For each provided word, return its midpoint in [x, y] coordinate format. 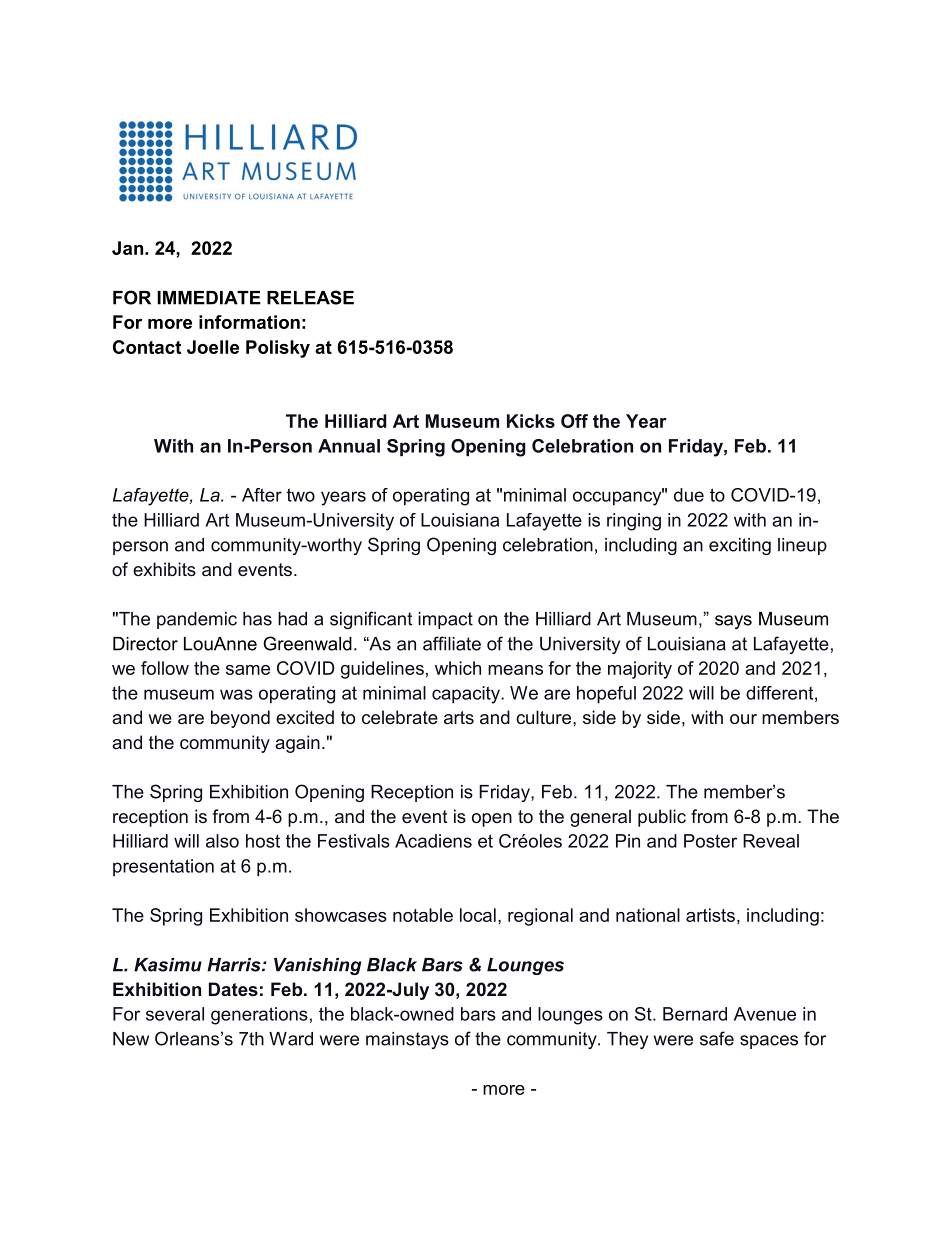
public [662, 818]
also [222, 841]
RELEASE [310, 297]
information [249, 322]
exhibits [164, 569]
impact [445, 620]
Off [574, 421]
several [175, 1014]
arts [459, 717]
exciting [740, 546]
